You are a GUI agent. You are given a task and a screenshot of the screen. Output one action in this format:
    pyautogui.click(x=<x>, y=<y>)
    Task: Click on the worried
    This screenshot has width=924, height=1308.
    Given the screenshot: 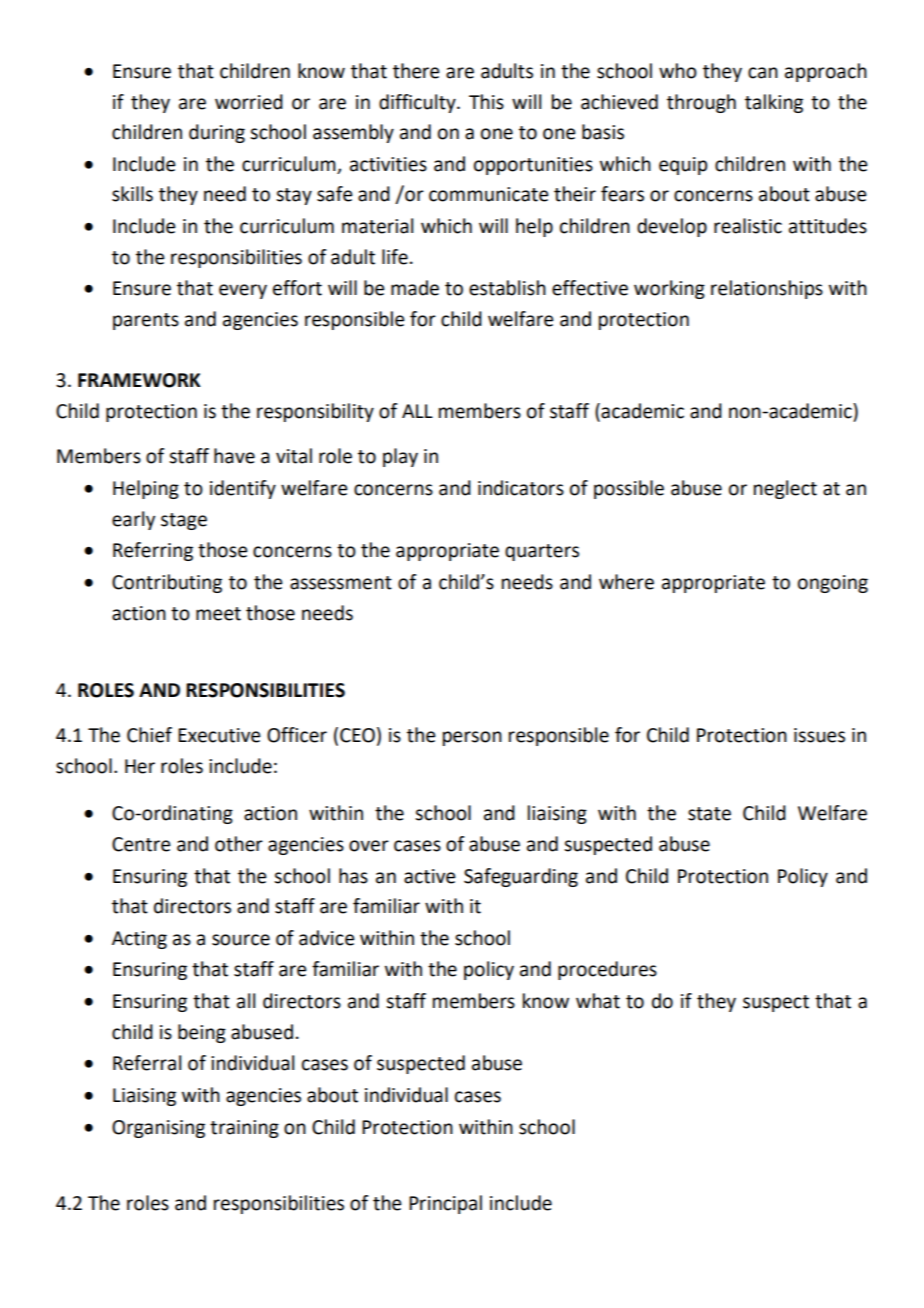 What is the action you would take?
    pyautogui.click(x=249, y=102)
